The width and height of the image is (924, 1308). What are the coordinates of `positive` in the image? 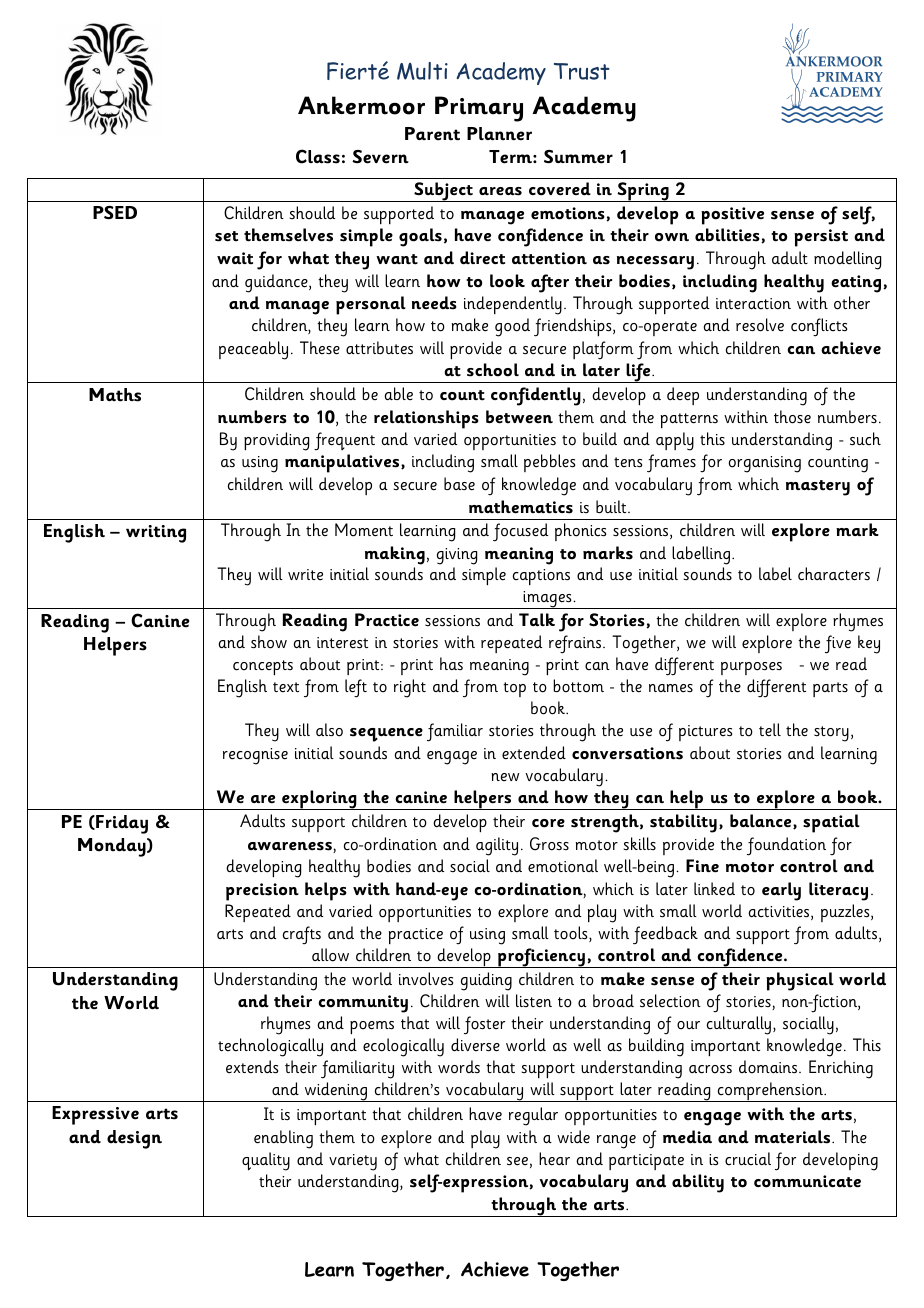 It's located at (732, 216).
